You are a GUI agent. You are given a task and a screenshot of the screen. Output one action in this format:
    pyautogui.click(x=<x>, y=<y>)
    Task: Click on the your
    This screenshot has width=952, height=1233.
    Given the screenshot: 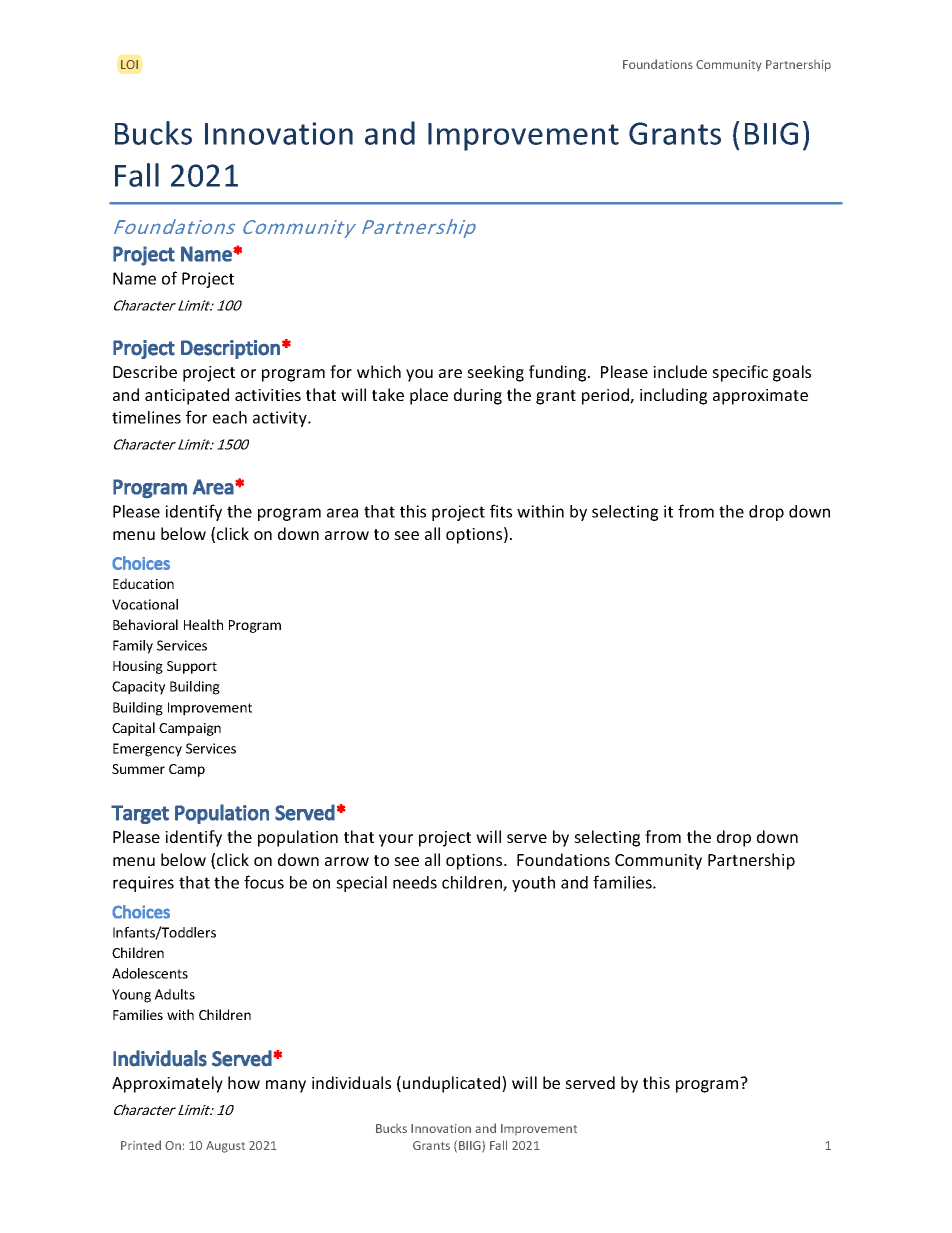 What is the action you would take?
    pyautogui.click(x=396, y=840)
